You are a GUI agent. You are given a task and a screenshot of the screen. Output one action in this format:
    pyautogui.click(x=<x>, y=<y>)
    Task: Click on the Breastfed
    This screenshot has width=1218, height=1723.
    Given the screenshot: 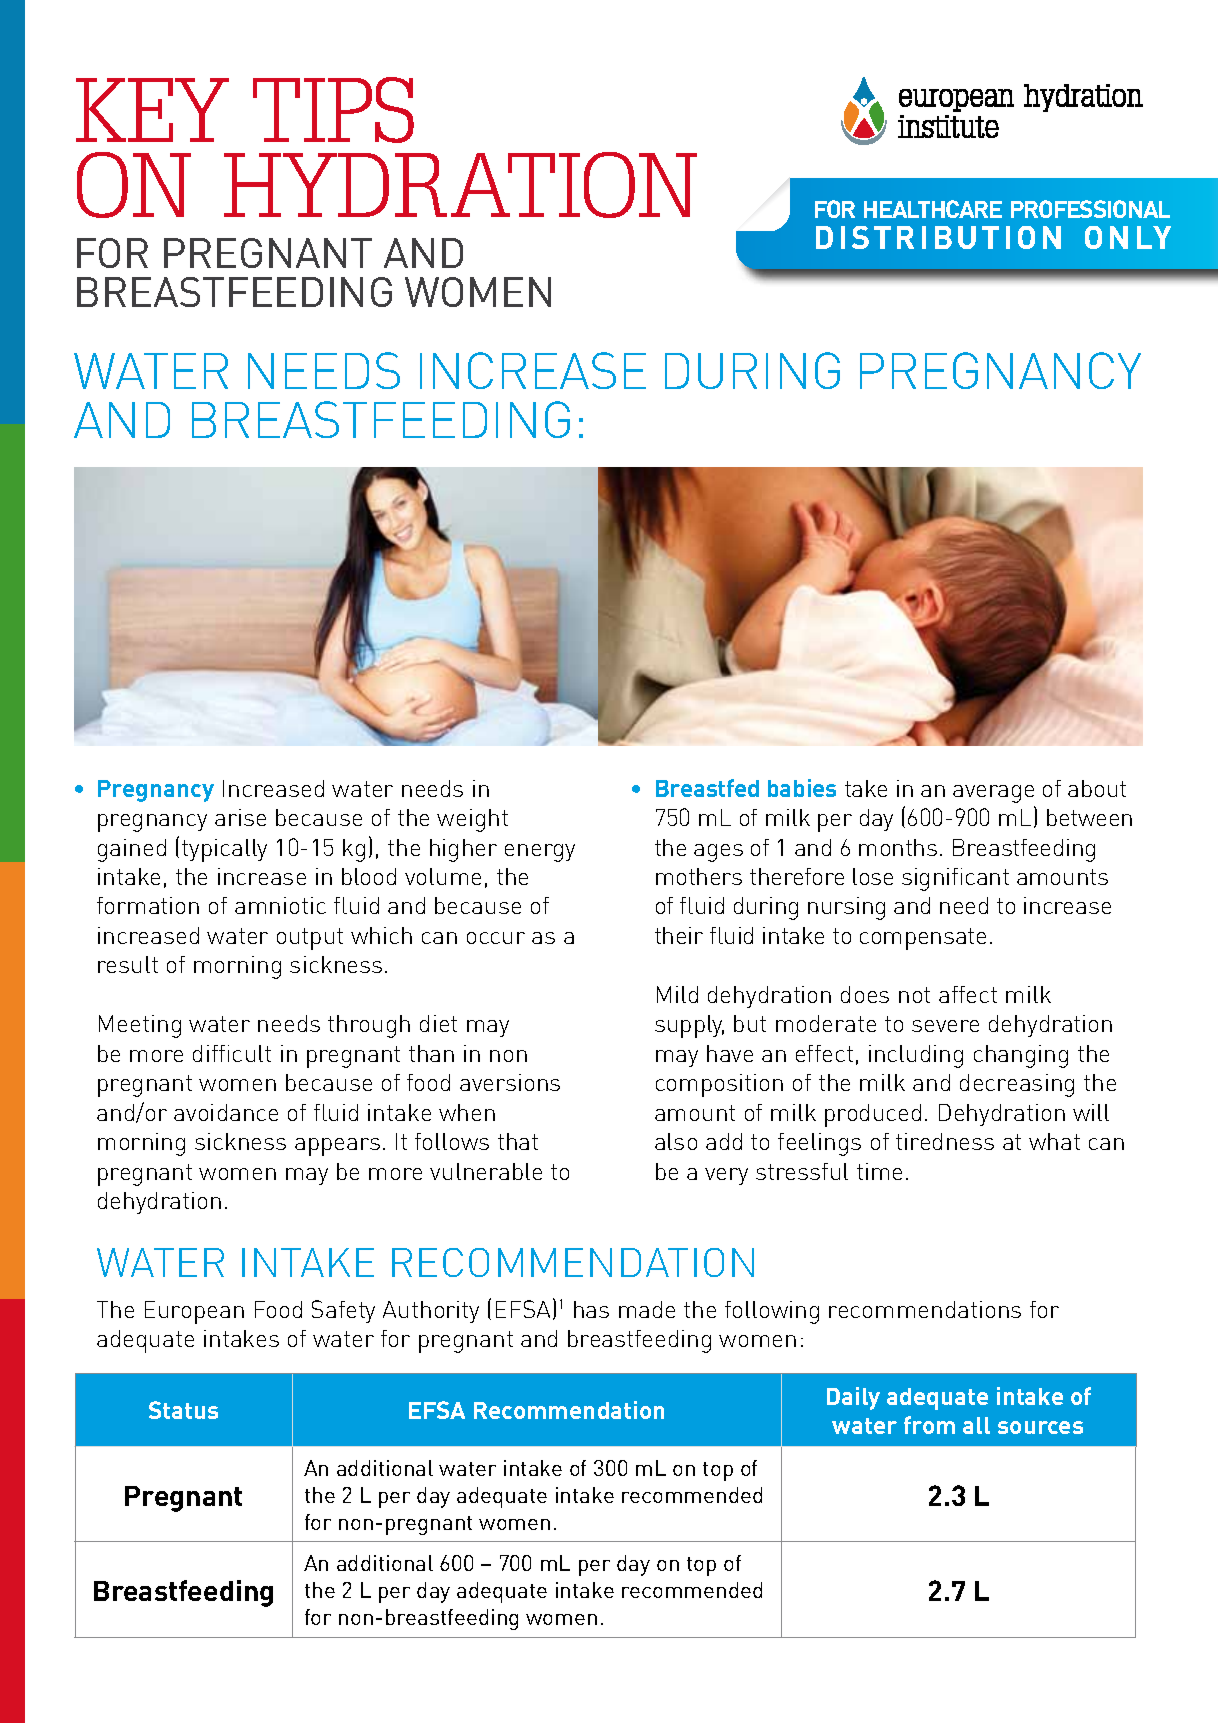 What is the action you would take?
    pyautogui.click(x=707, y=788)
